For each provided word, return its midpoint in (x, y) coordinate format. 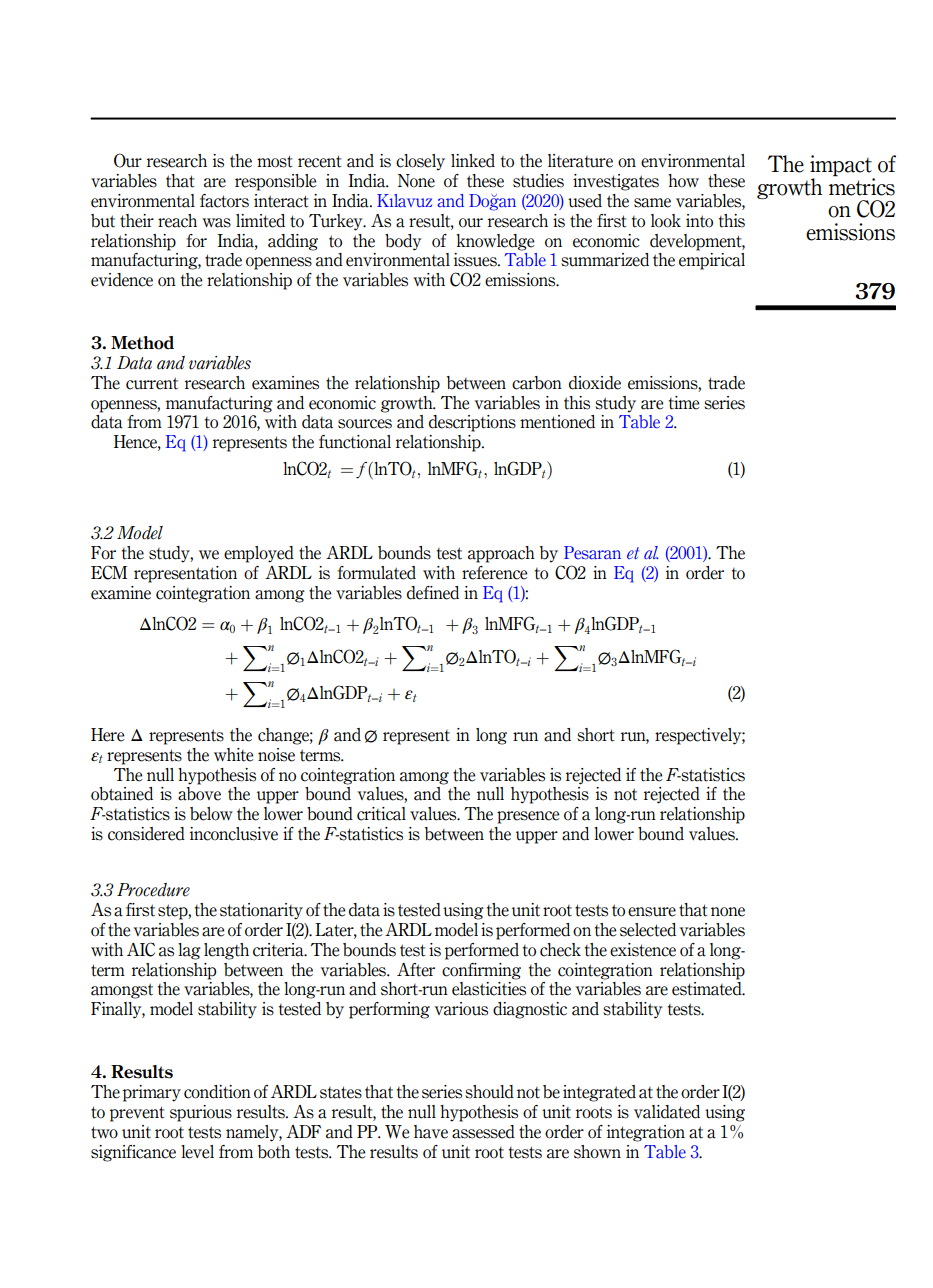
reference (494, 573)
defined (433, 593)
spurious (201, 1113)
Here (107, 735)
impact (842, 167)
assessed (483, 1132)
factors (224, 201)
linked (473, 161)
